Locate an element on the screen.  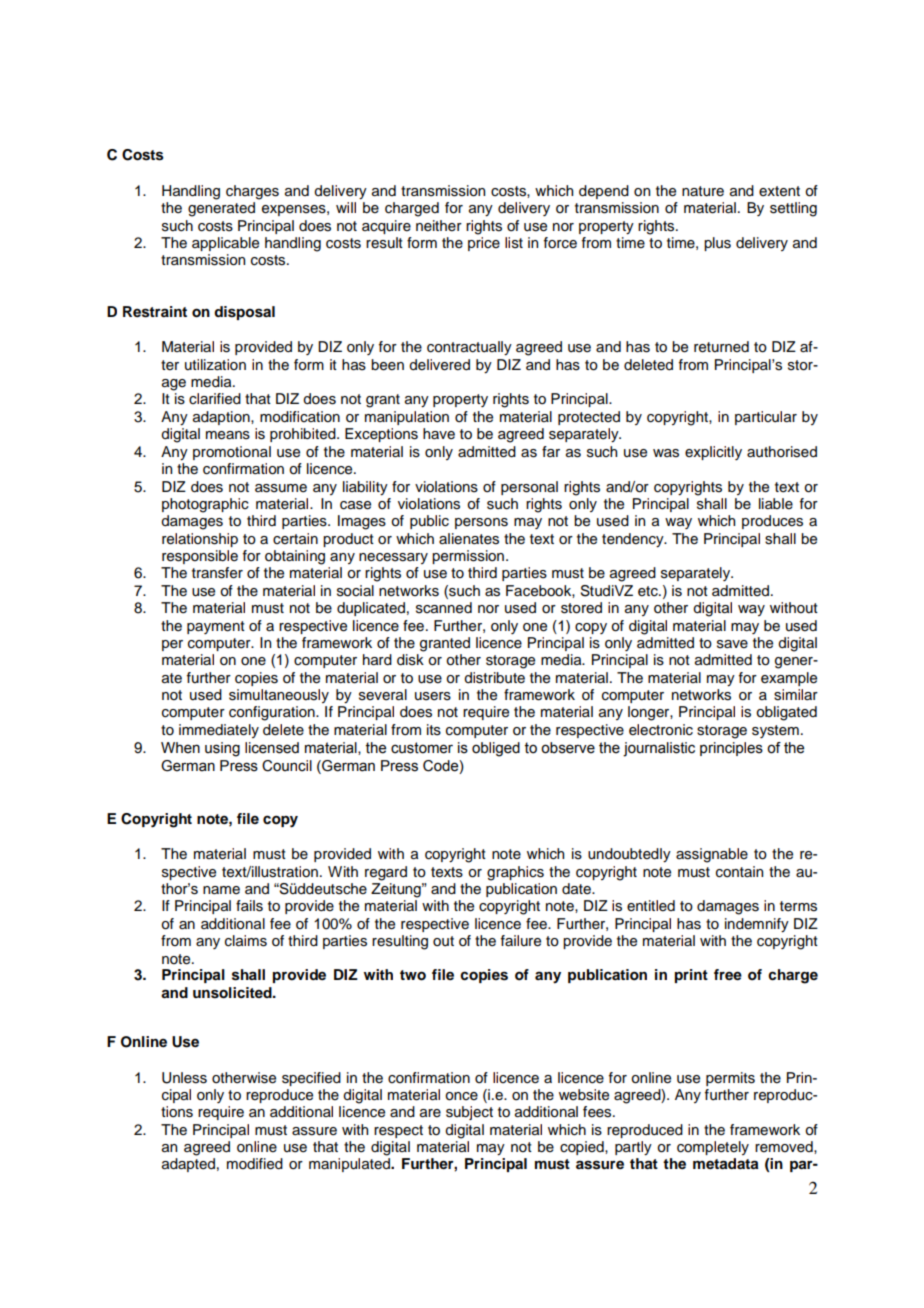
price is located at coordinates (484, 244).
